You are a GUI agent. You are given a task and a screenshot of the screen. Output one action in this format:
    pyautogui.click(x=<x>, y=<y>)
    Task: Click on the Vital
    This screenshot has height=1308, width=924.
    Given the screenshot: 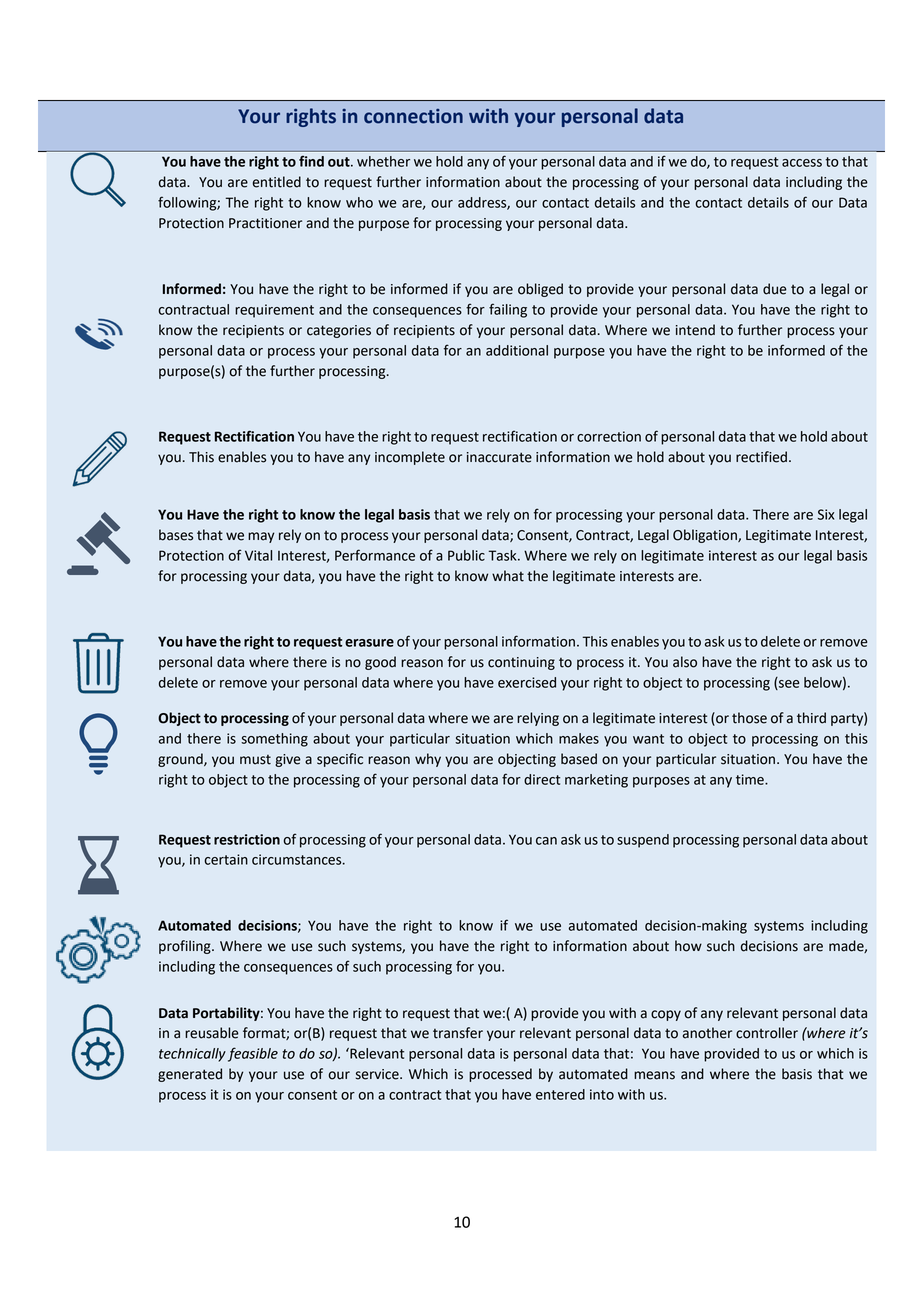 What is the action you would take?
    pyautogui.click(x=258, y=555)
